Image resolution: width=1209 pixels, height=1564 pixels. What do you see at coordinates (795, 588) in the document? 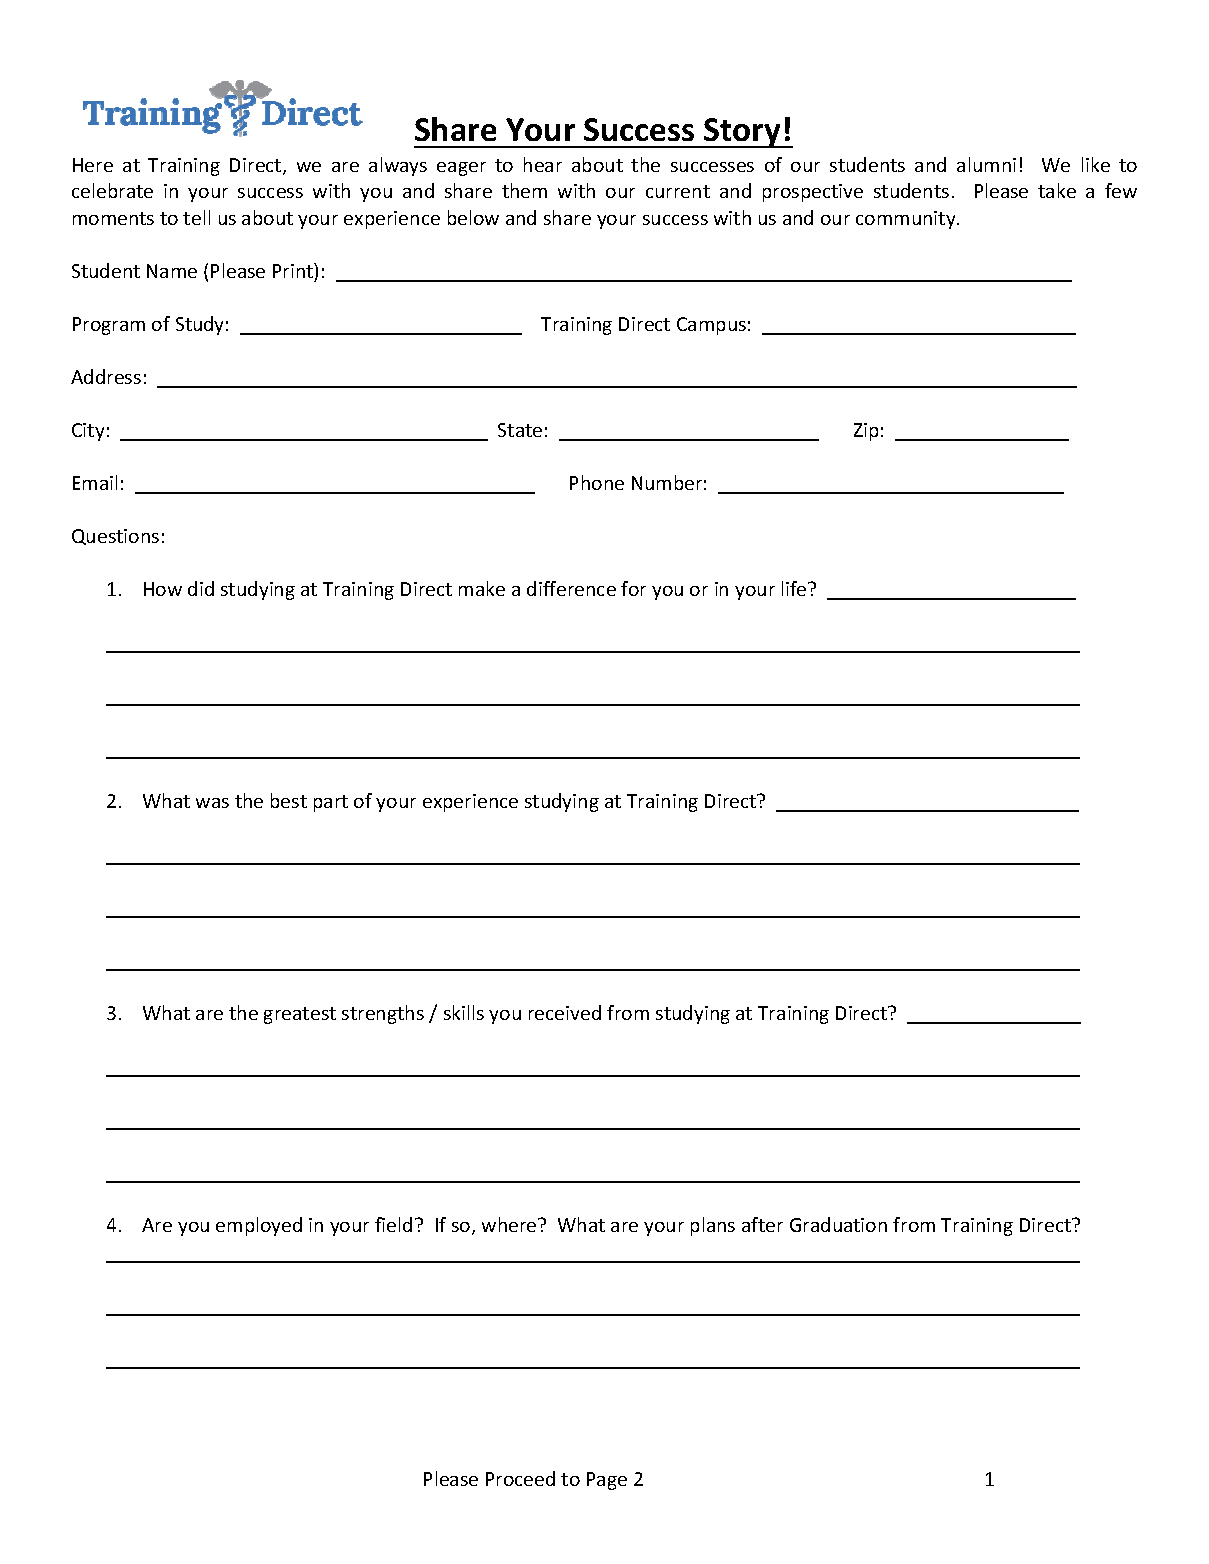
I see `life` at bounding box center [795, 588].
